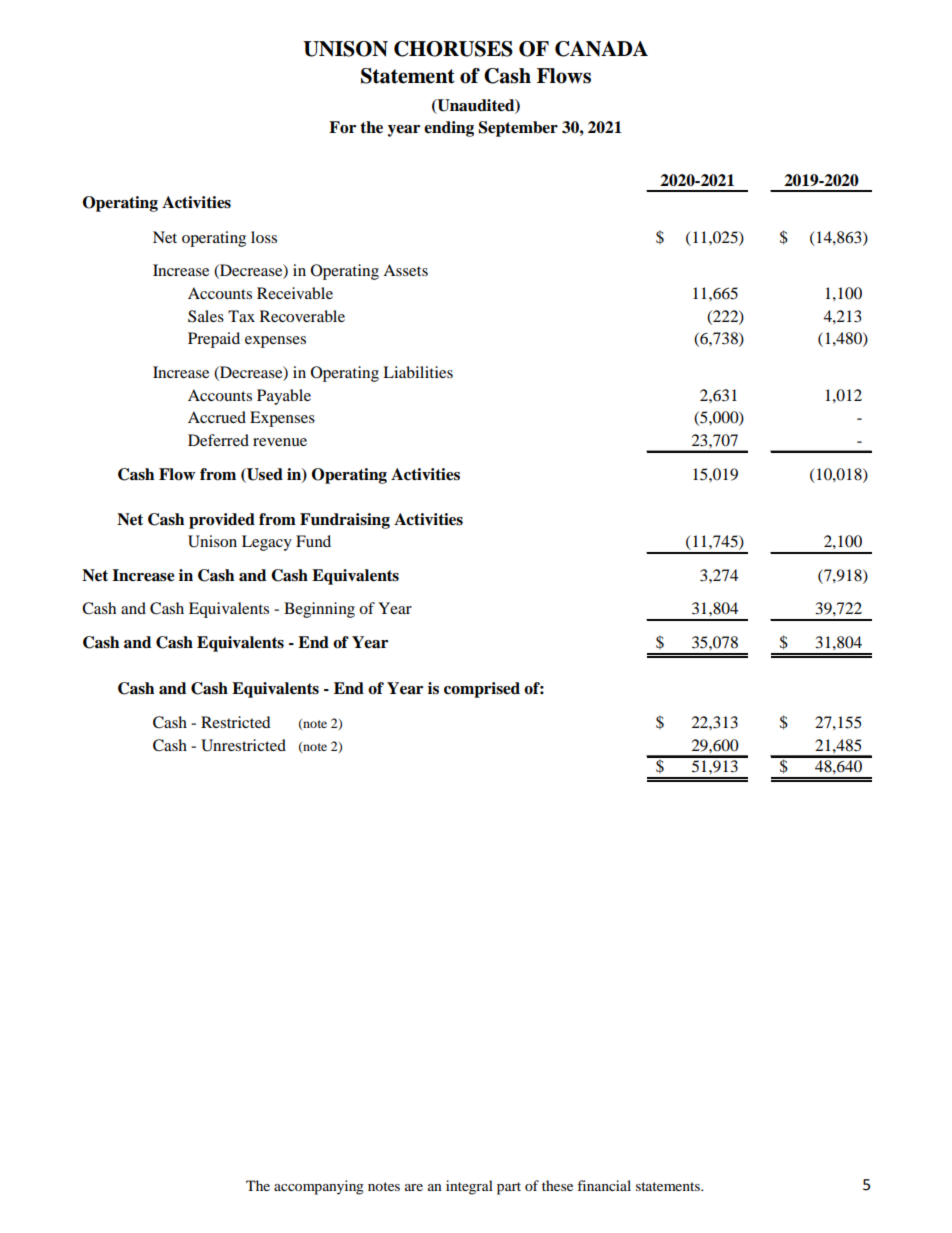  Describe the element at coordinates (319, 610) in the screenshot. I see `Beginning` at that location.
